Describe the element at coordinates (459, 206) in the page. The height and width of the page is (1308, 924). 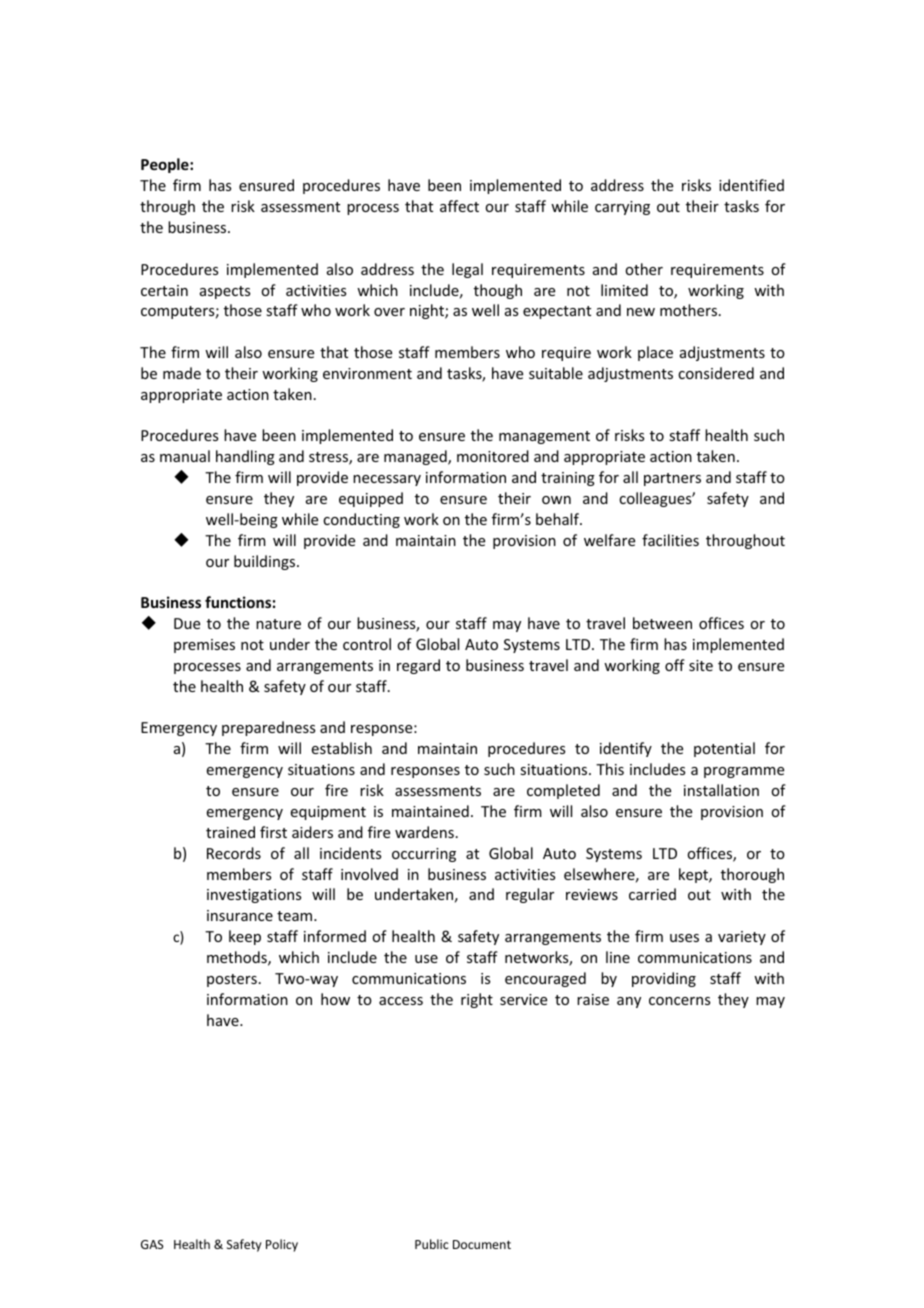
I see `affect` at that location.
